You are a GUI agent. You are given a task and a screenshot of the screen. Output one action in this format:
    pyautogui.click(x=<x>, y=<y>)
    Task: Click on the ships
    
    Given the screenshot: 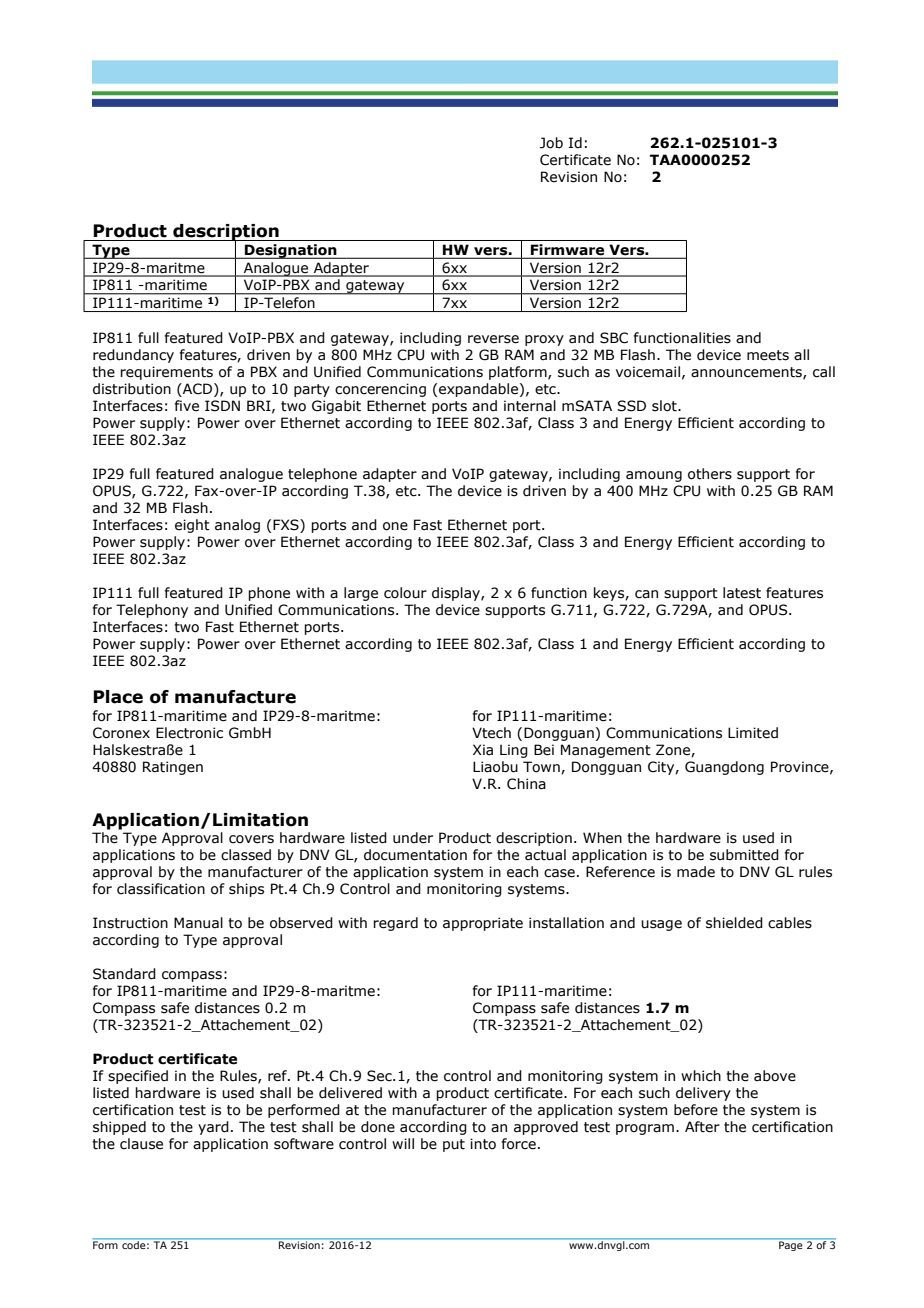 What is the action you would take?
    pyautogui.click(x=246, y=890)
